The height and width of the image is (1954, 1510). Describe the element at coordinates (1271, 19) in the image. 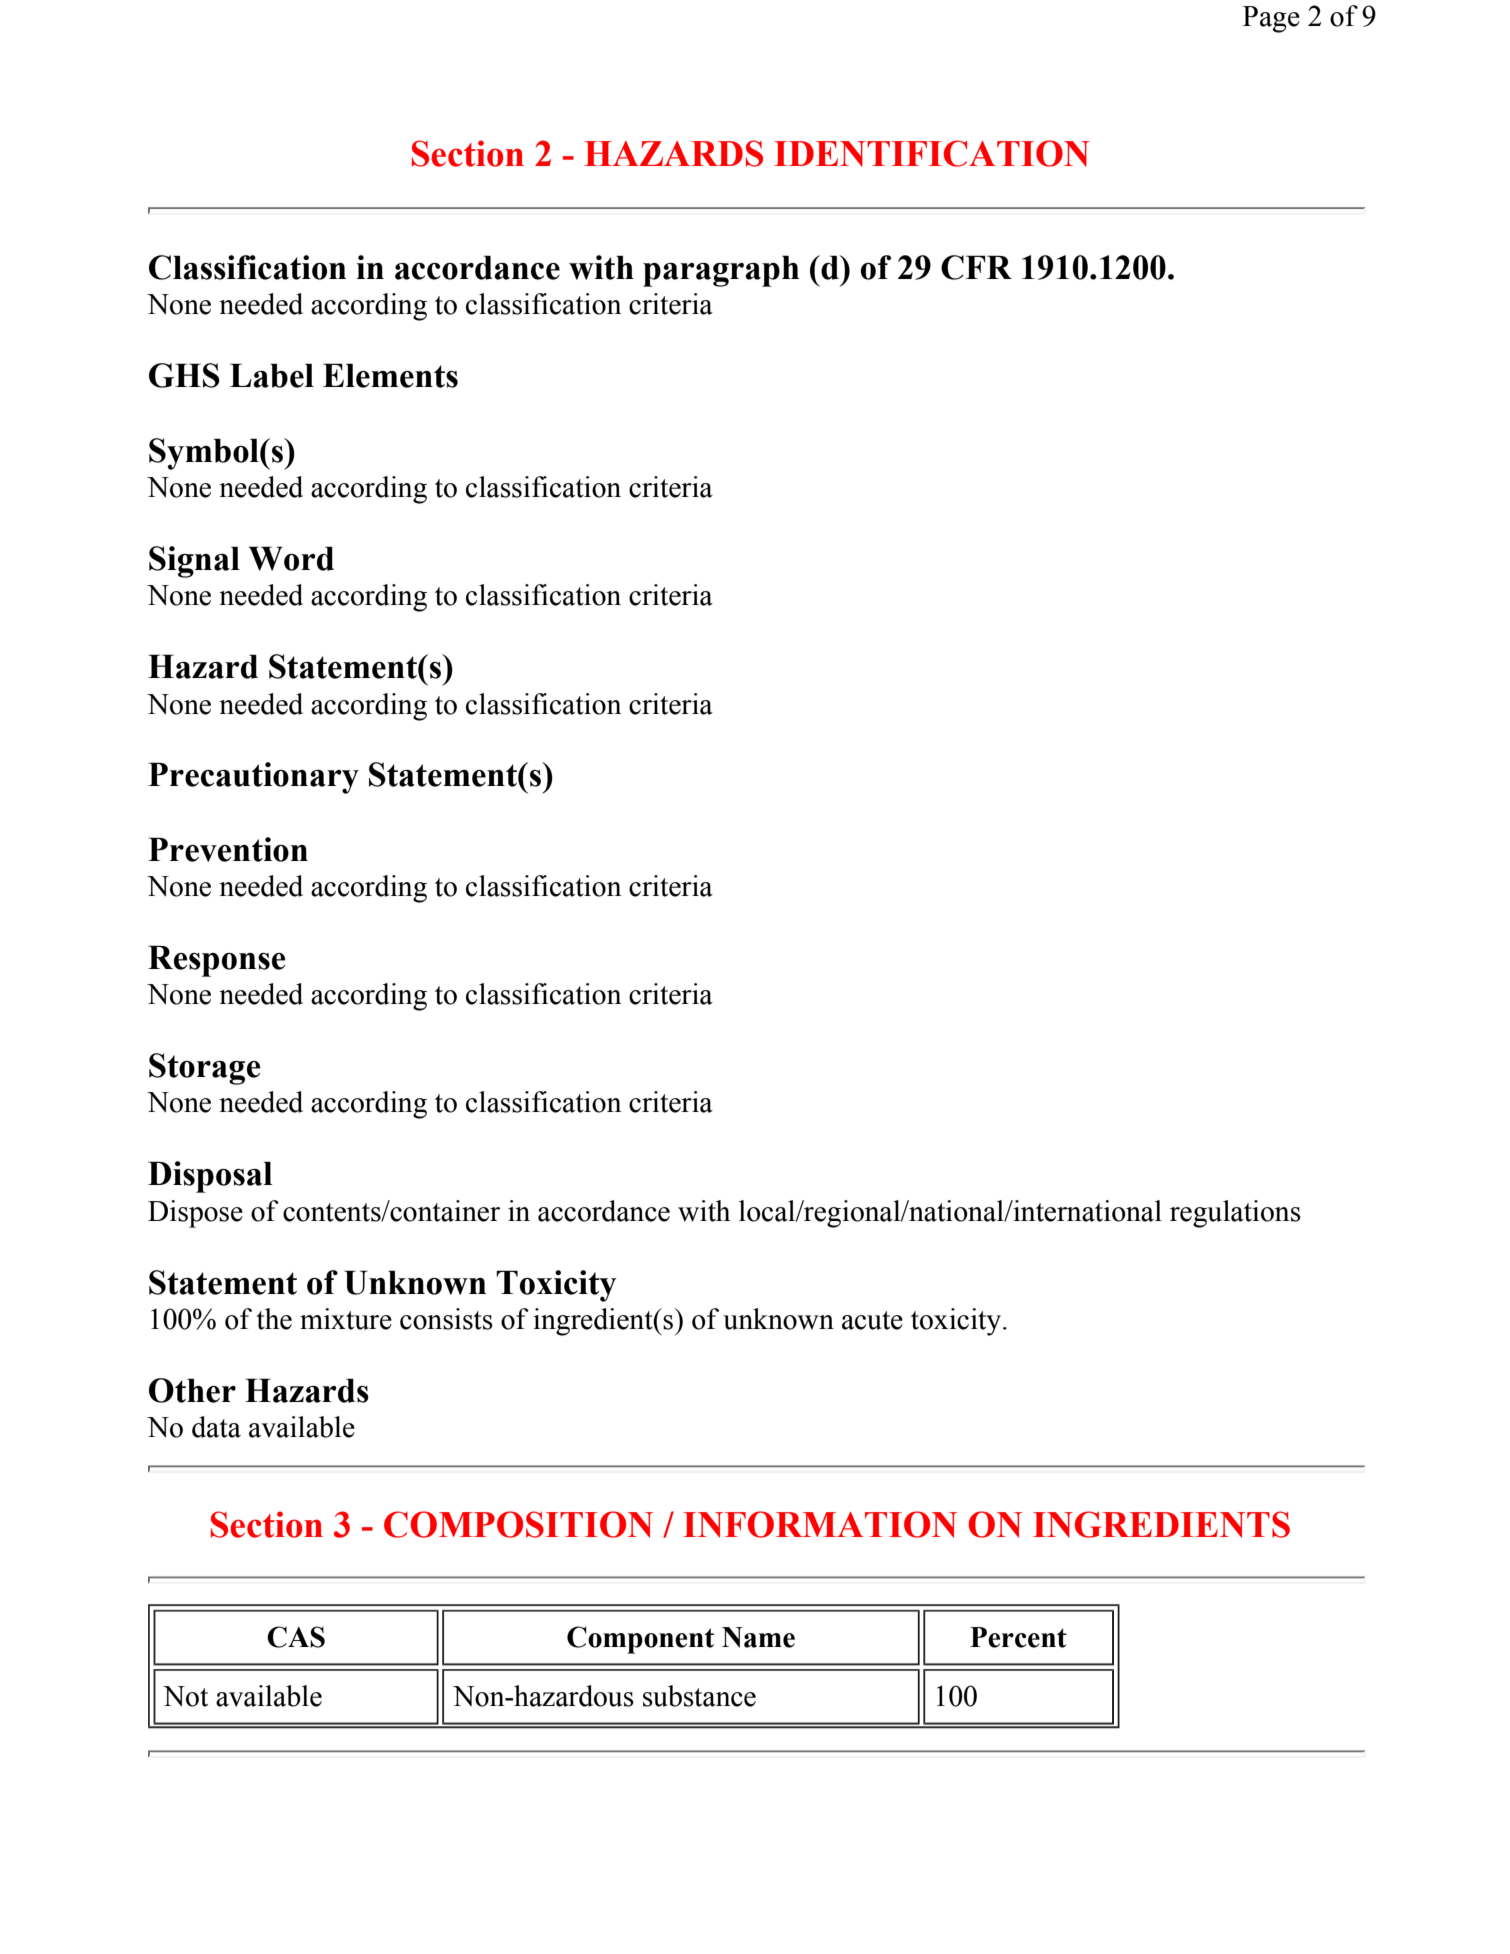

I see `Page` at that location.
